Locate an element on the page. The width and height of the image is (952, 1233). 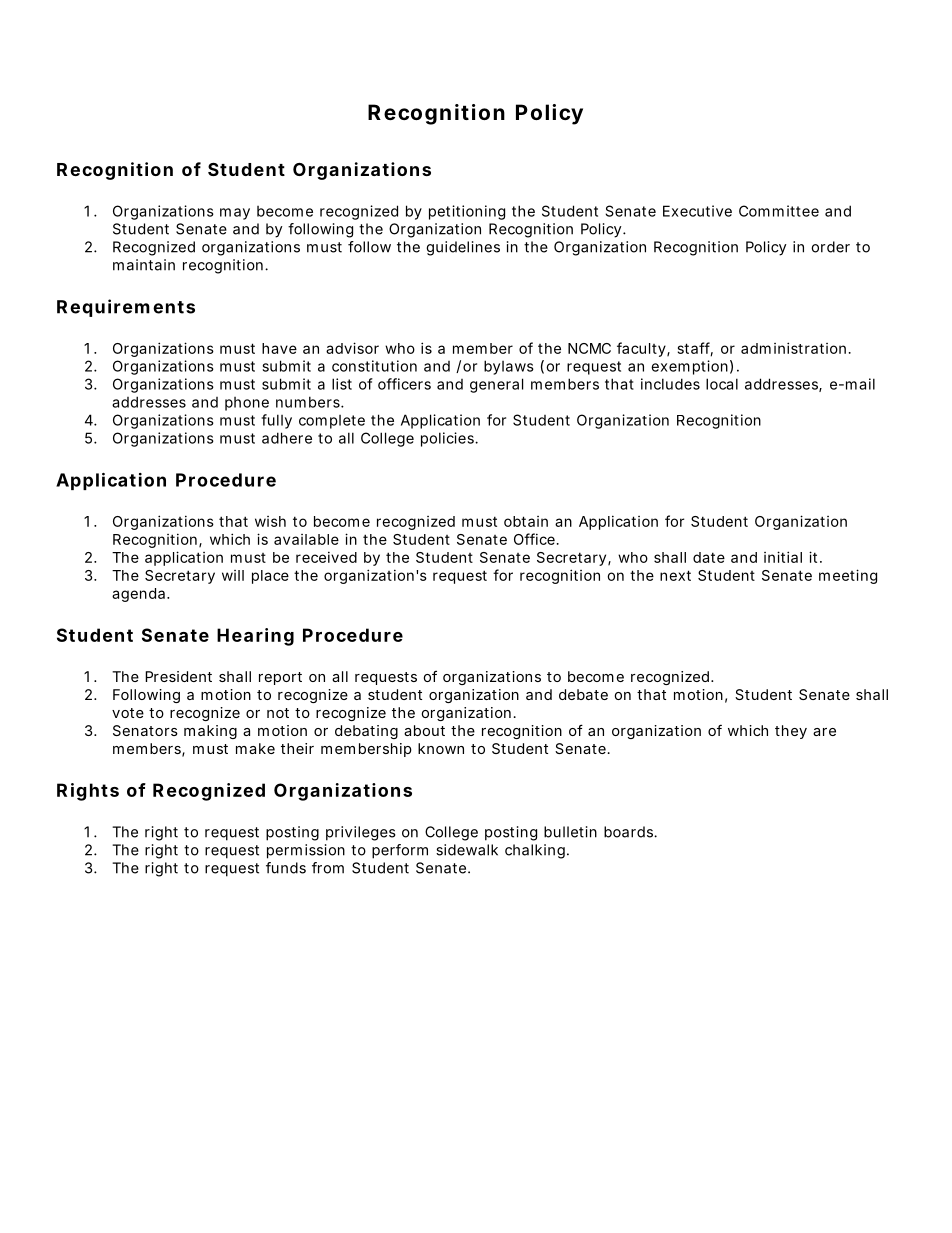
have is located at coordinates (279, 348).
